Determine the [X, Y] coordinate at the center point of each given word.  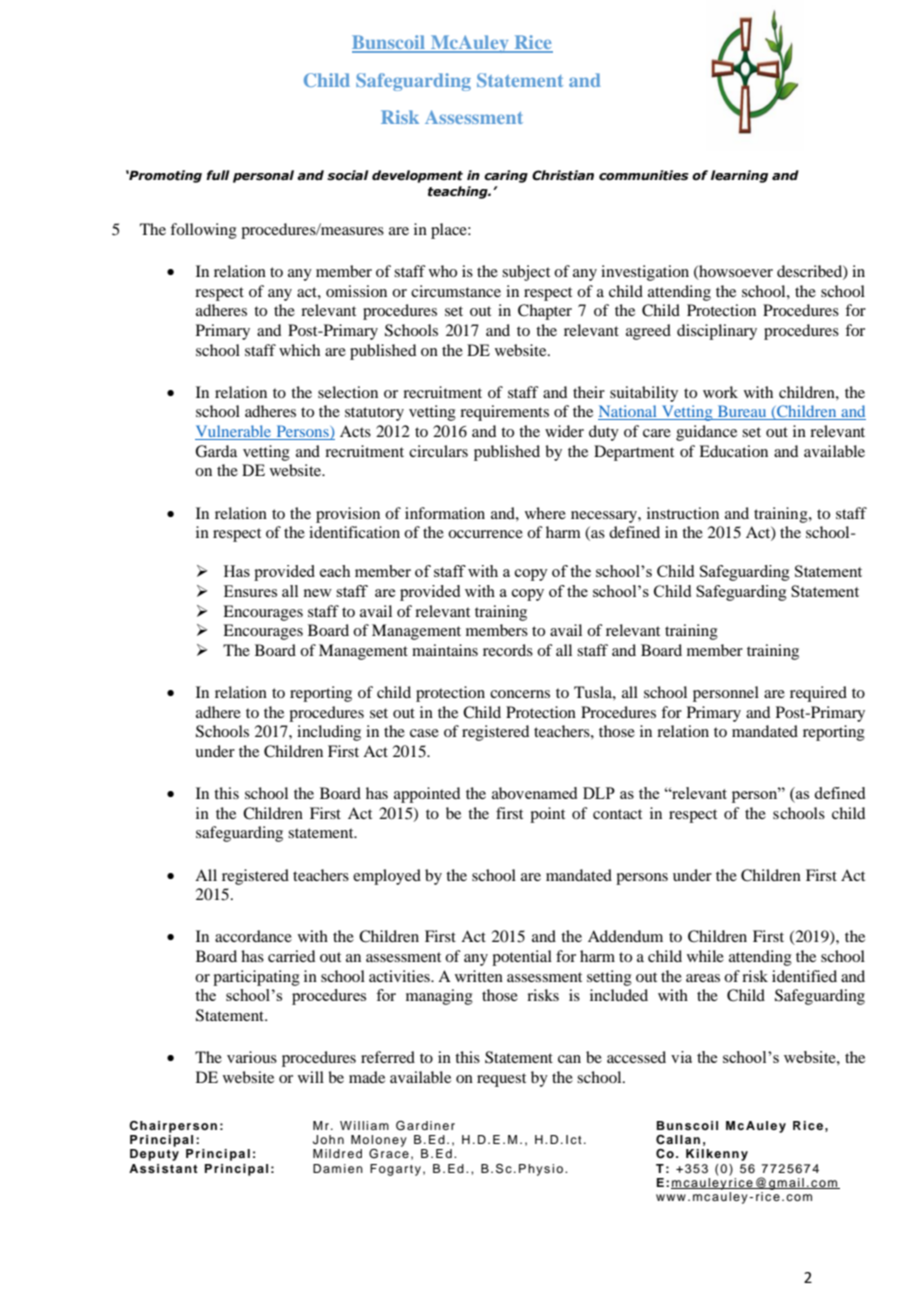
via [681, 1057]
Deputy [154, 1155]
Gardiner [425, 1126]
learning [739, 176]
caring [506, 176]
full [217, 175]
